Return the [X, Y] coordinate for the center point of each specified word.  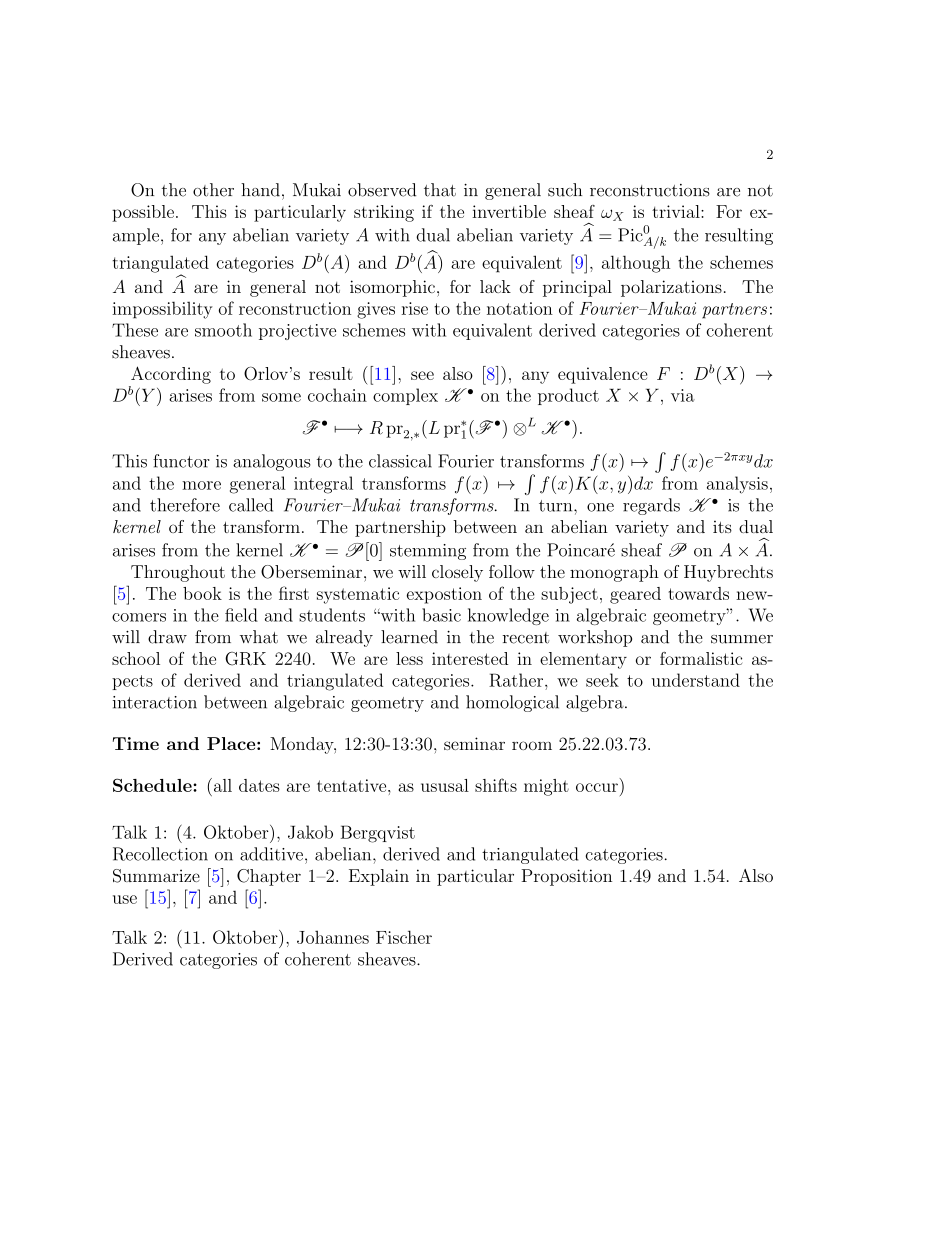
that [440, 190]
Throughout [178, 573]
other [213, 190]
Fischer [404, 937]
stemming [428, 552]
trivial [677, 211]
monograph [614, 573]
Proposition [567, 877]
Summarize [156, 876]
